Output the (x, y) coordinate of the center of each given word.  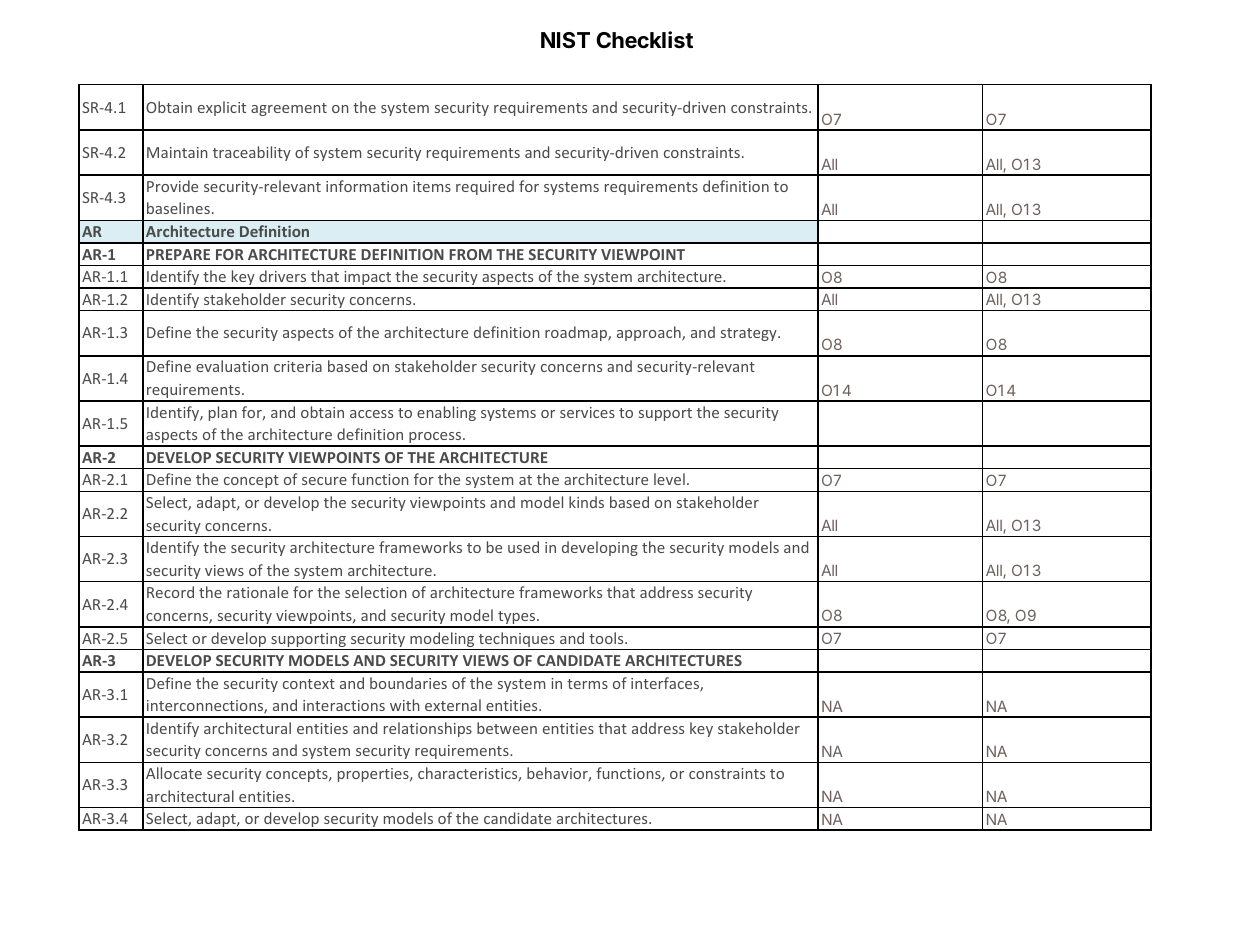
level (669, 479)
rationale (257, 592)
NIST (565, 40)
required (485, 187)
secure (324, 481)
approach (650, 333)
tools (607, 638)
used (523, 547)
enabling (446, 413)
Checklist (644, 40)
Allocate (174, 773)
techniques (516, 641)
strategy (750, 334)
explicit (222, 108)
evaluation (232, 366)
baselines (178, 208)
